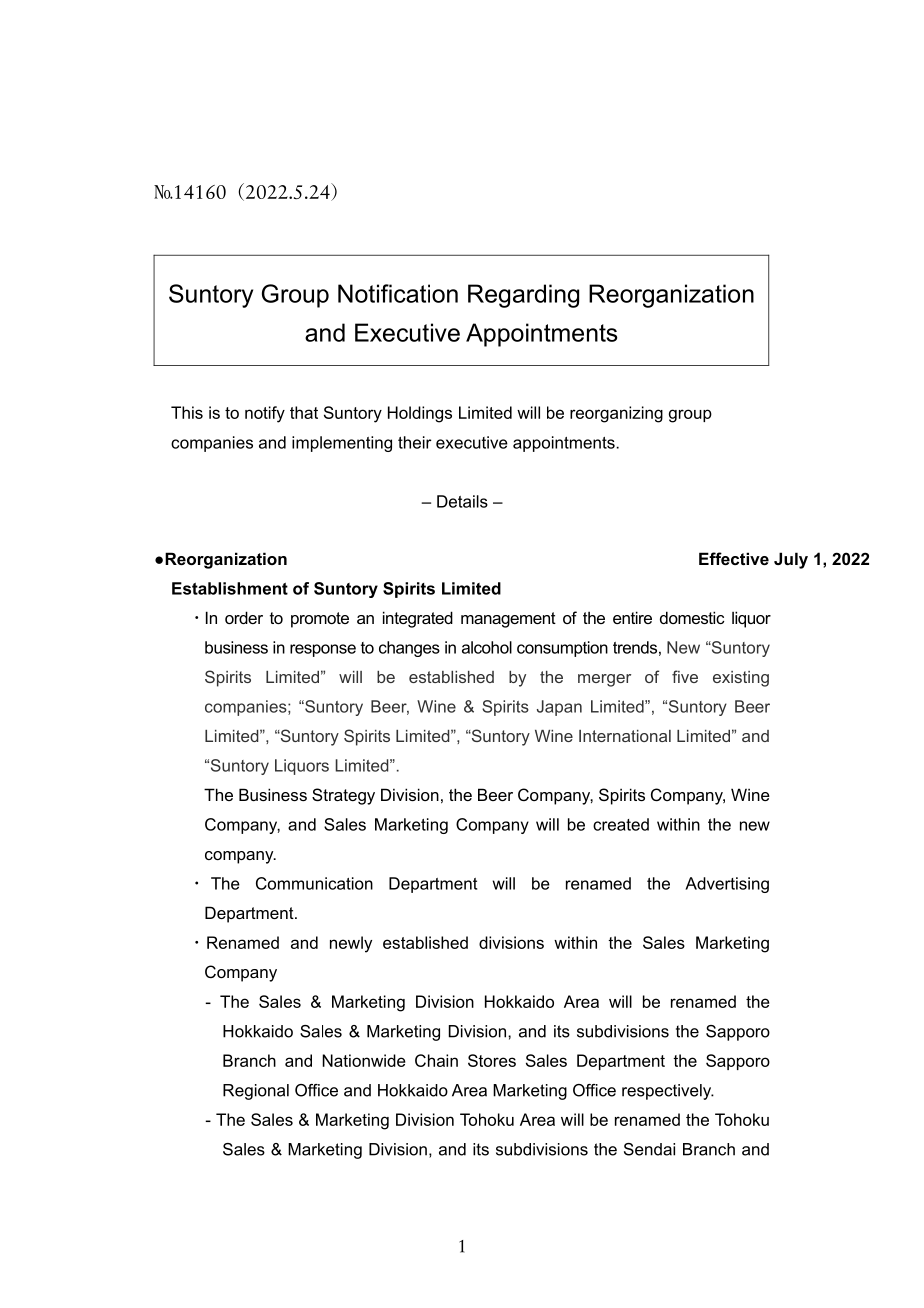 This document has width=924, height=1308. Describe the element at coordinates (621, 824) in the document. I see `created` at that location.
